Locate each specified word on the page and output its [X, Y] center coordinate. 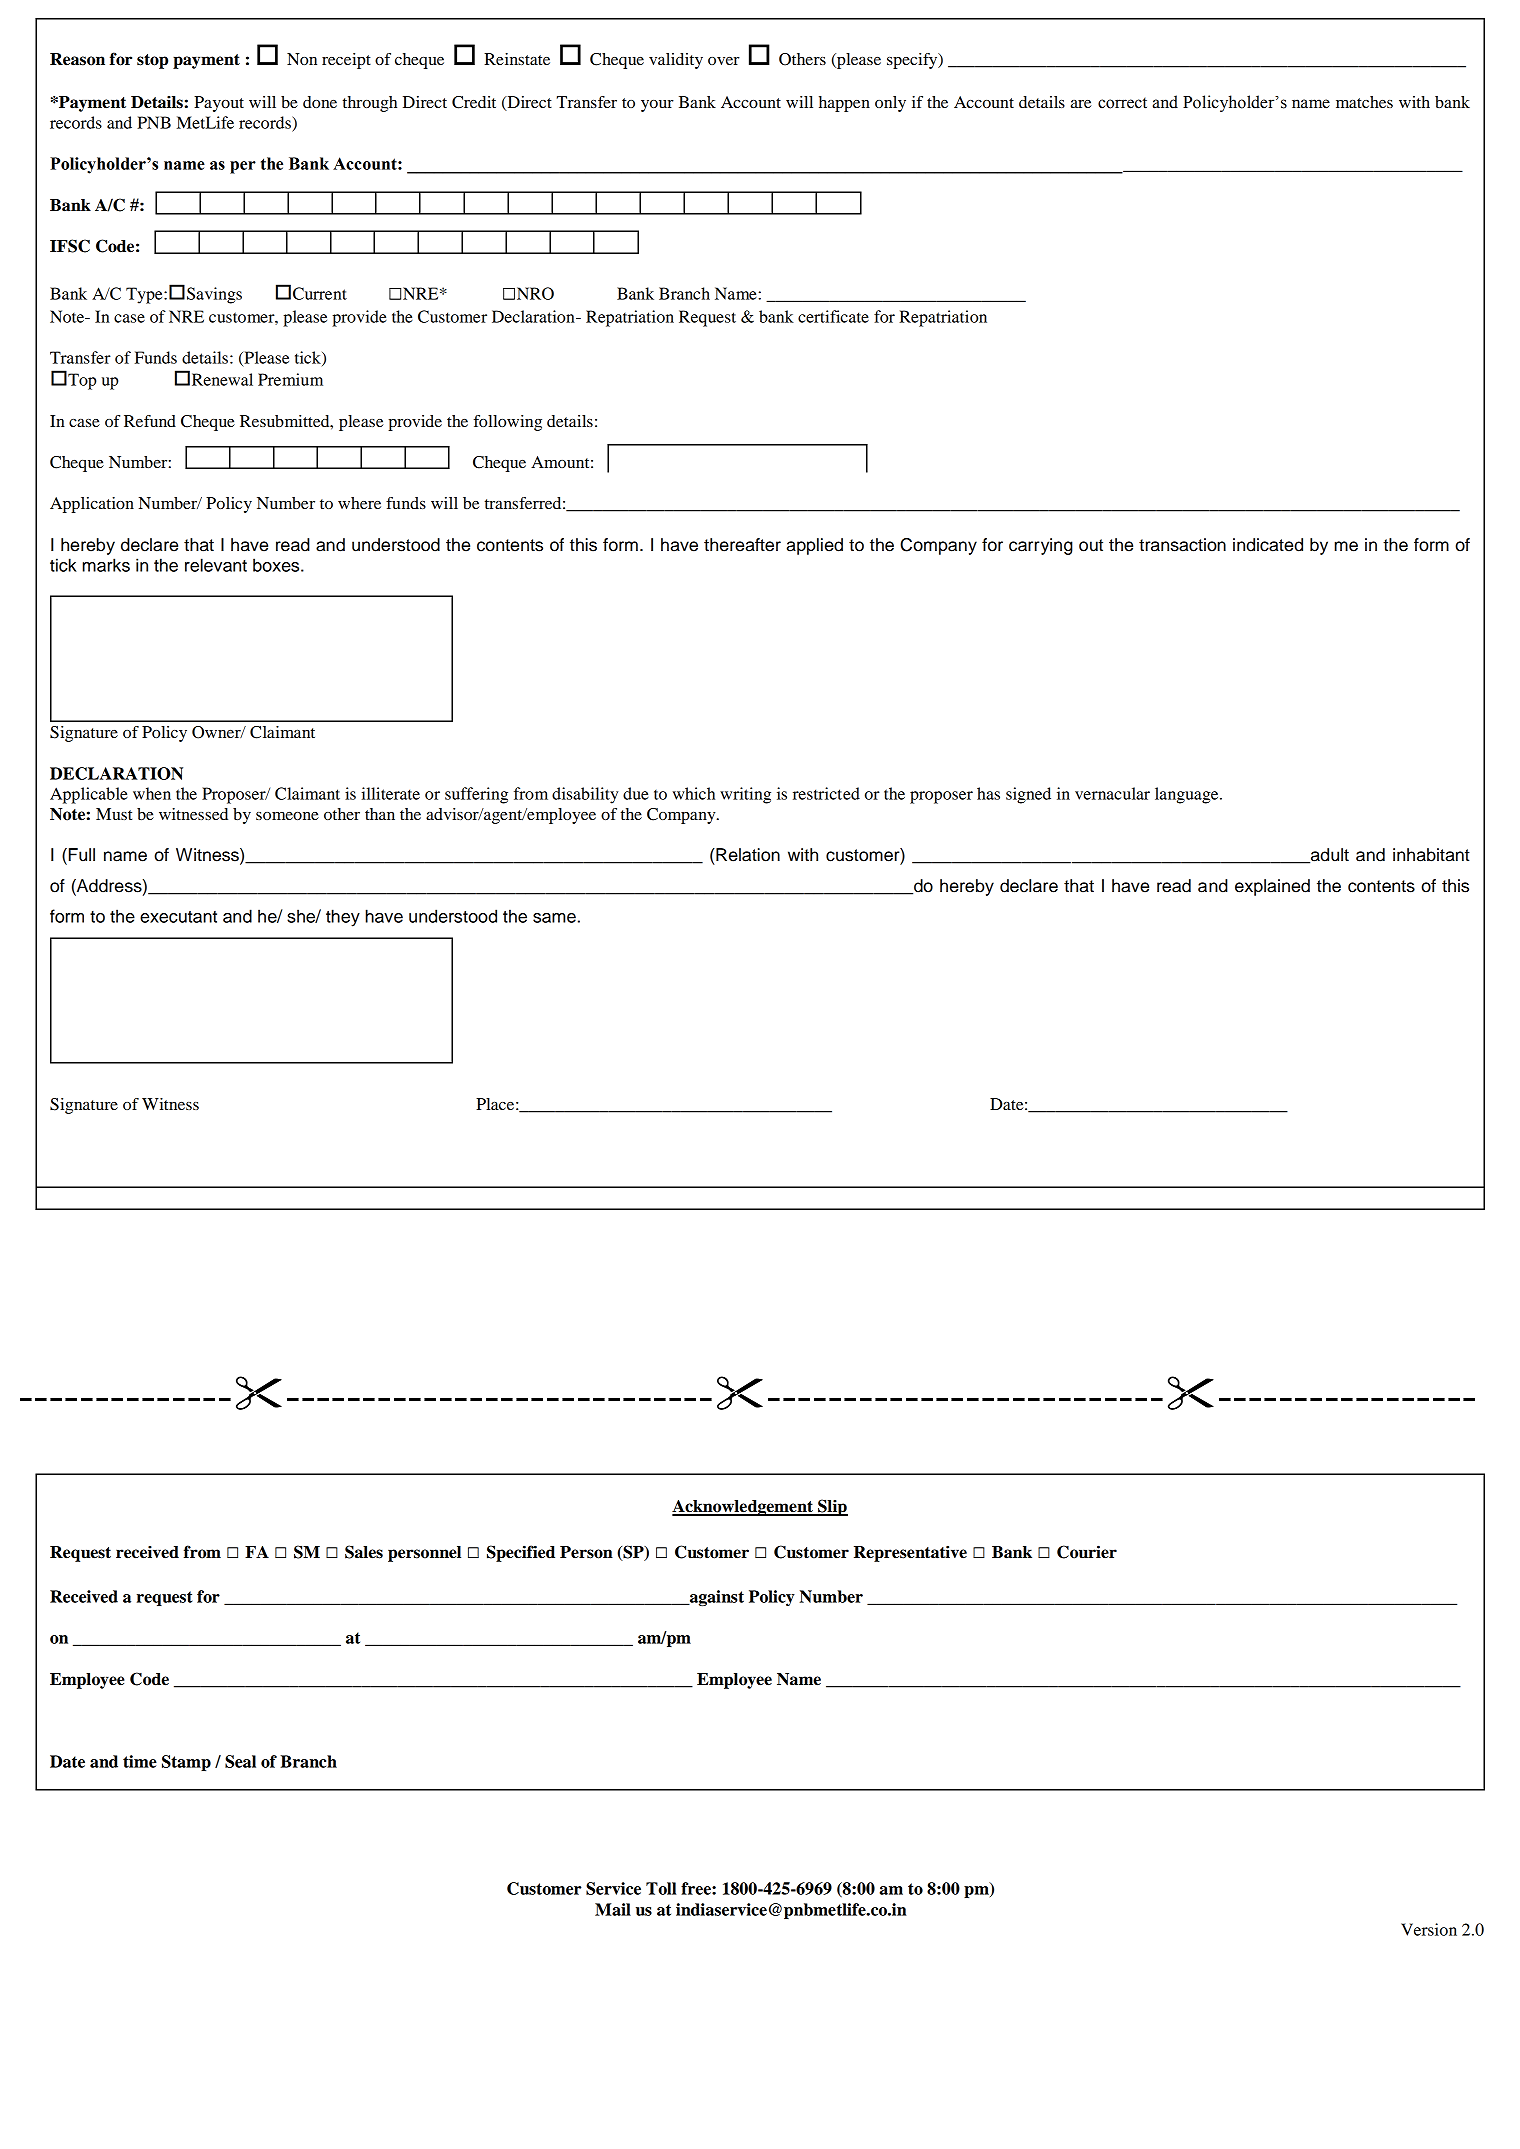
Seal [240, 1761]
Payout [219, 104]
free [697, 1888]
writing [745, 795]
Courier [1087, 1552]
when [152, 793]
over [724, 61]
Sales [364, 1552]
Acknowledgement [743, 1508]
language [1188, 795]
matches [1364, 102]
